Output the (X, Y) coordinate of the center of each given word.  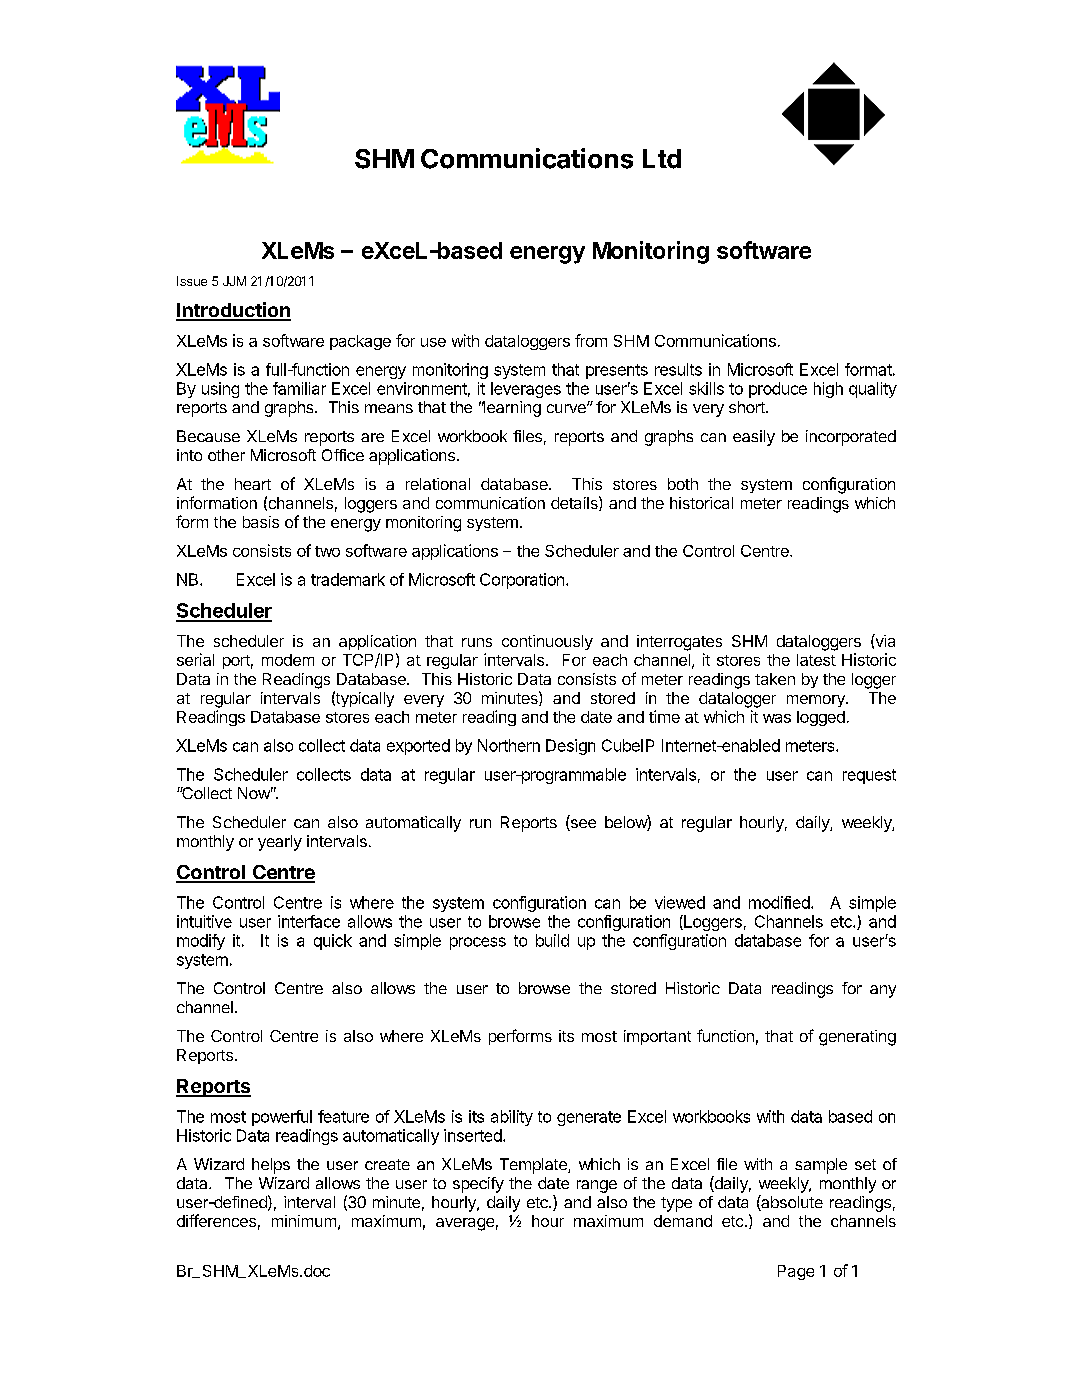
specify (478, 1185)
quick (333, 942)
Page (796, 1272)
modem (288, 660)
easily (754, 438)
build (552, 940)
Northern (509, 745)
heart (253, 484)
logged (821, 718)
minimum (304, 1221)
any (883, 991)
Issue (192, 281)
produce (778, 390)
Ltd (662, 159)
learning (511, 409)
